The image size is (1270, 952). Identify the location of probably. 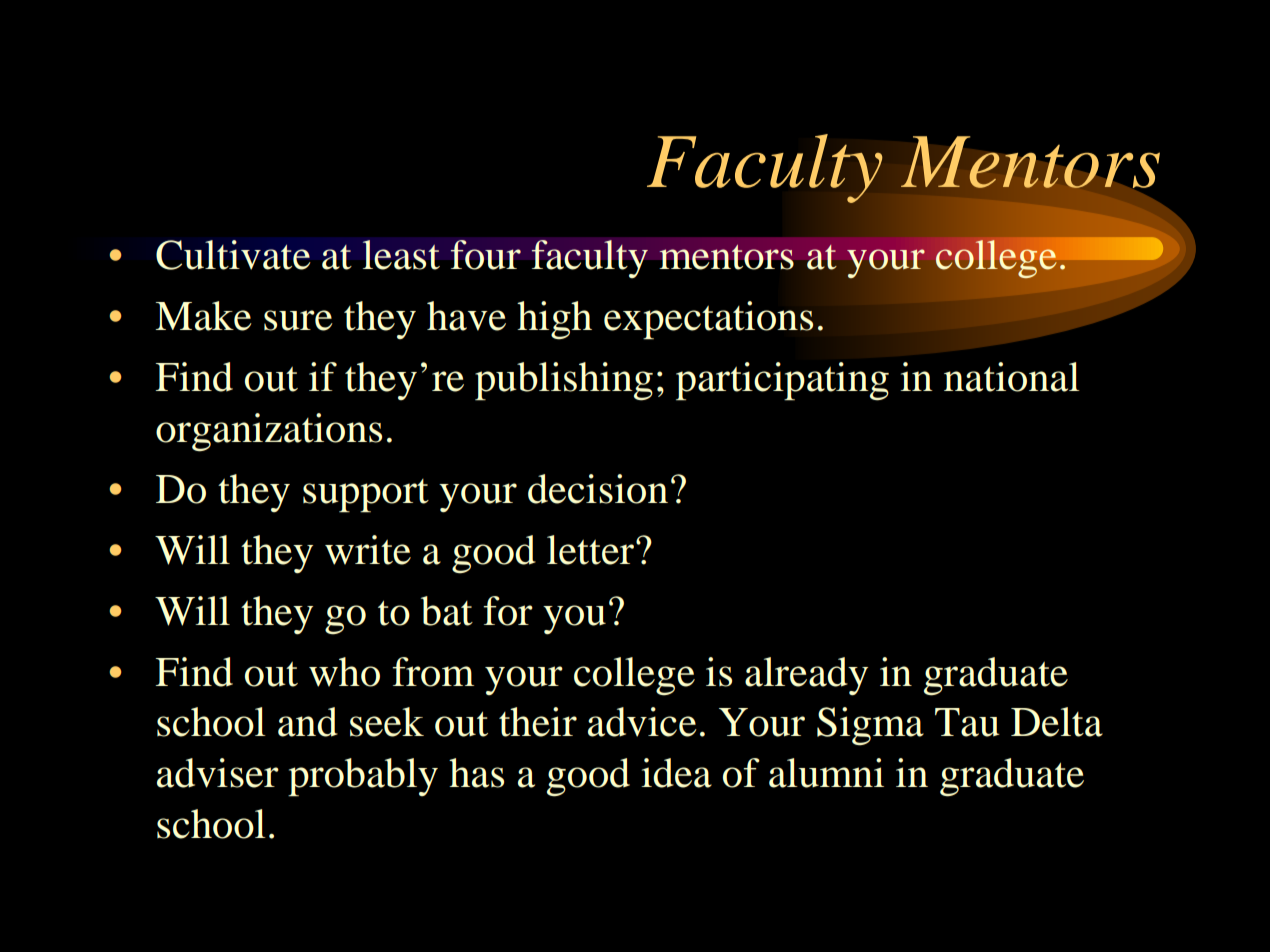
(363, 777).
